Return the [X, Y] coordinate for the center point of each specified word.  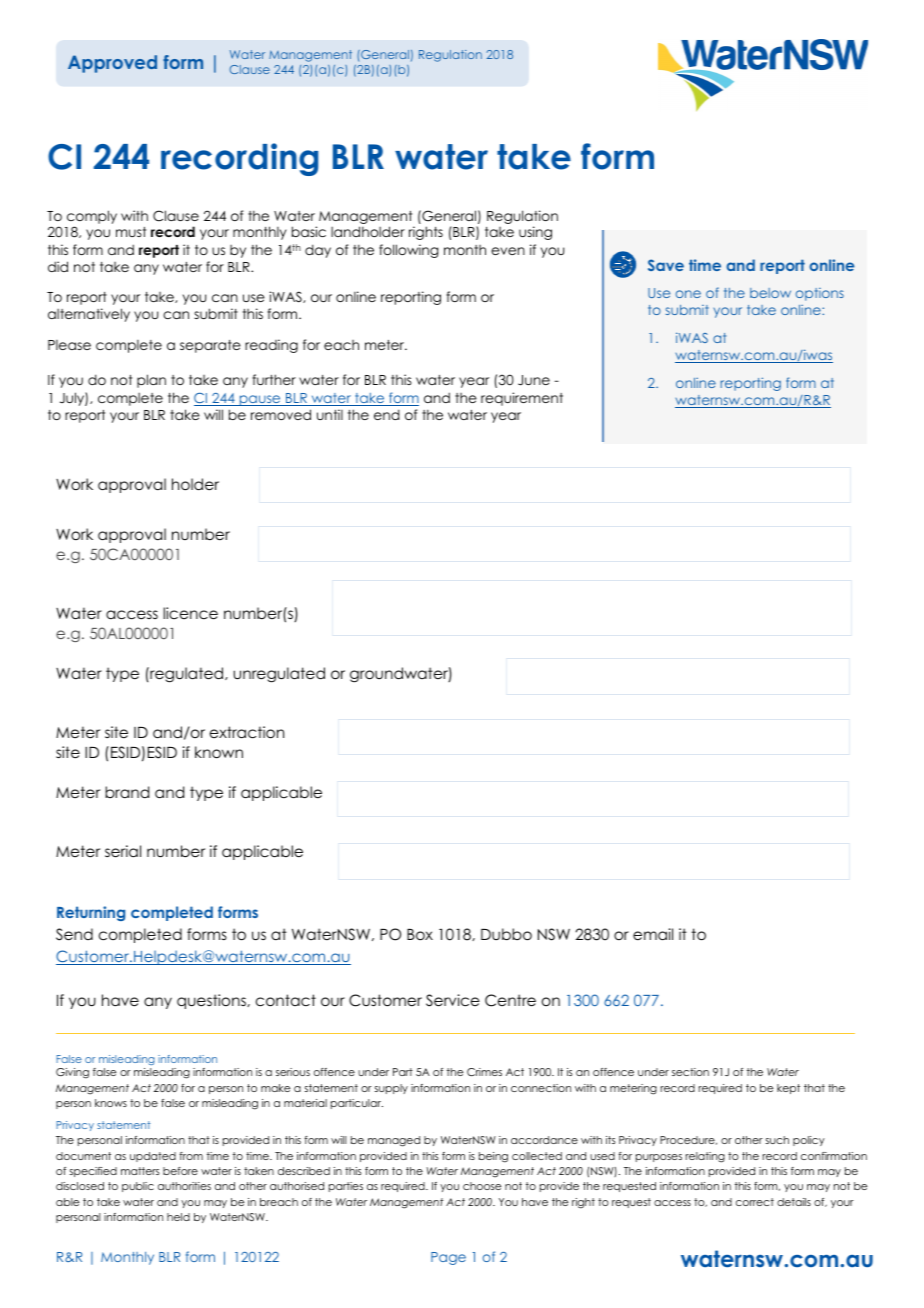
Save [666, 265]
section [690, 1072]
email [653, 934]
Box [420, 935]
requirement [522, 399]
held [178, 1217]
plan [151, 381]
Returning [91, 913]
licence [190, 613]
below [770, 293]
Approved [112, 64]
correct [755, 1202]
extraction [247, 732]
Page [448, 1258]
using [535, 233]
